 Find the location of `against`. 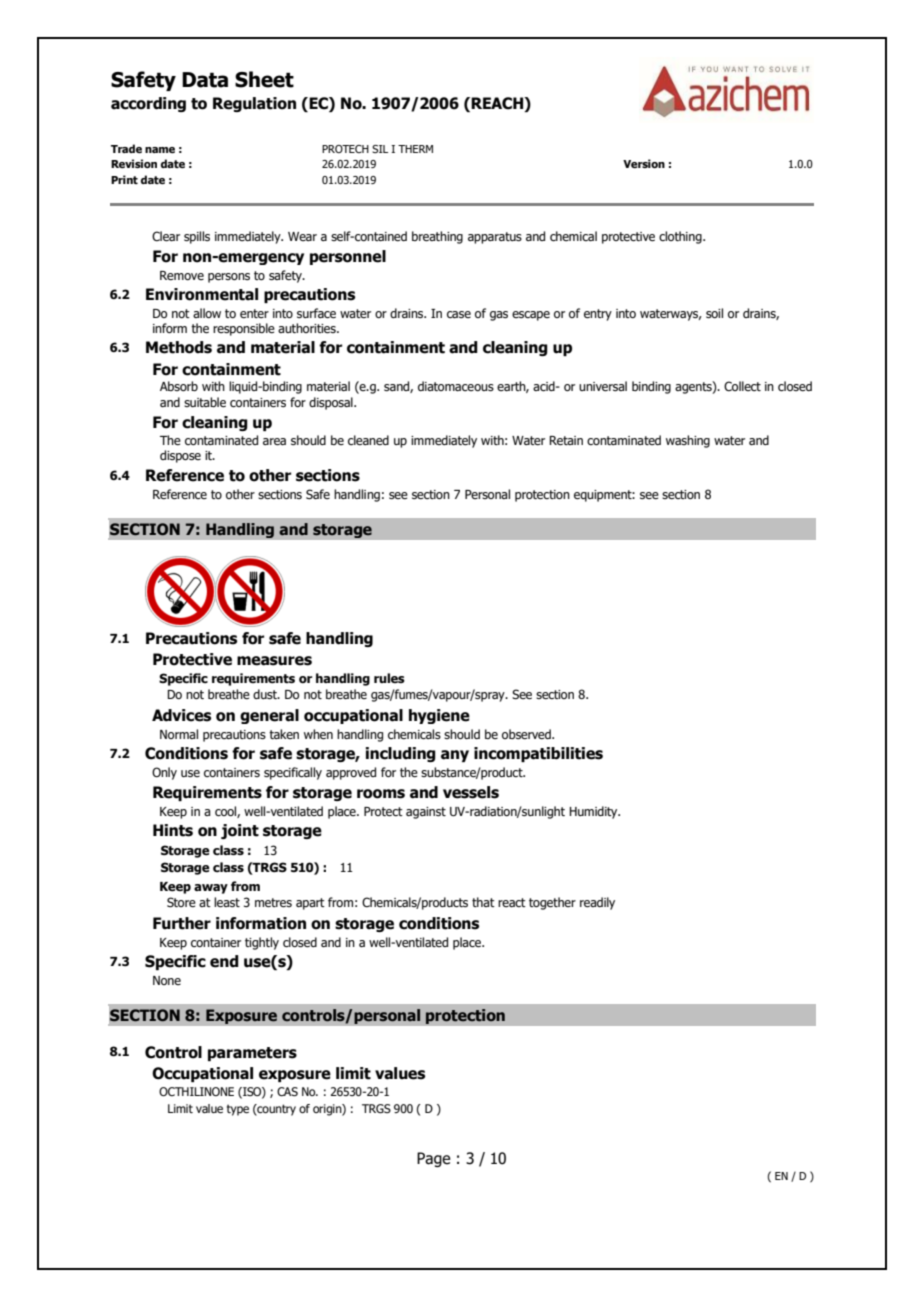

against is located at coordinates (426, 813).
